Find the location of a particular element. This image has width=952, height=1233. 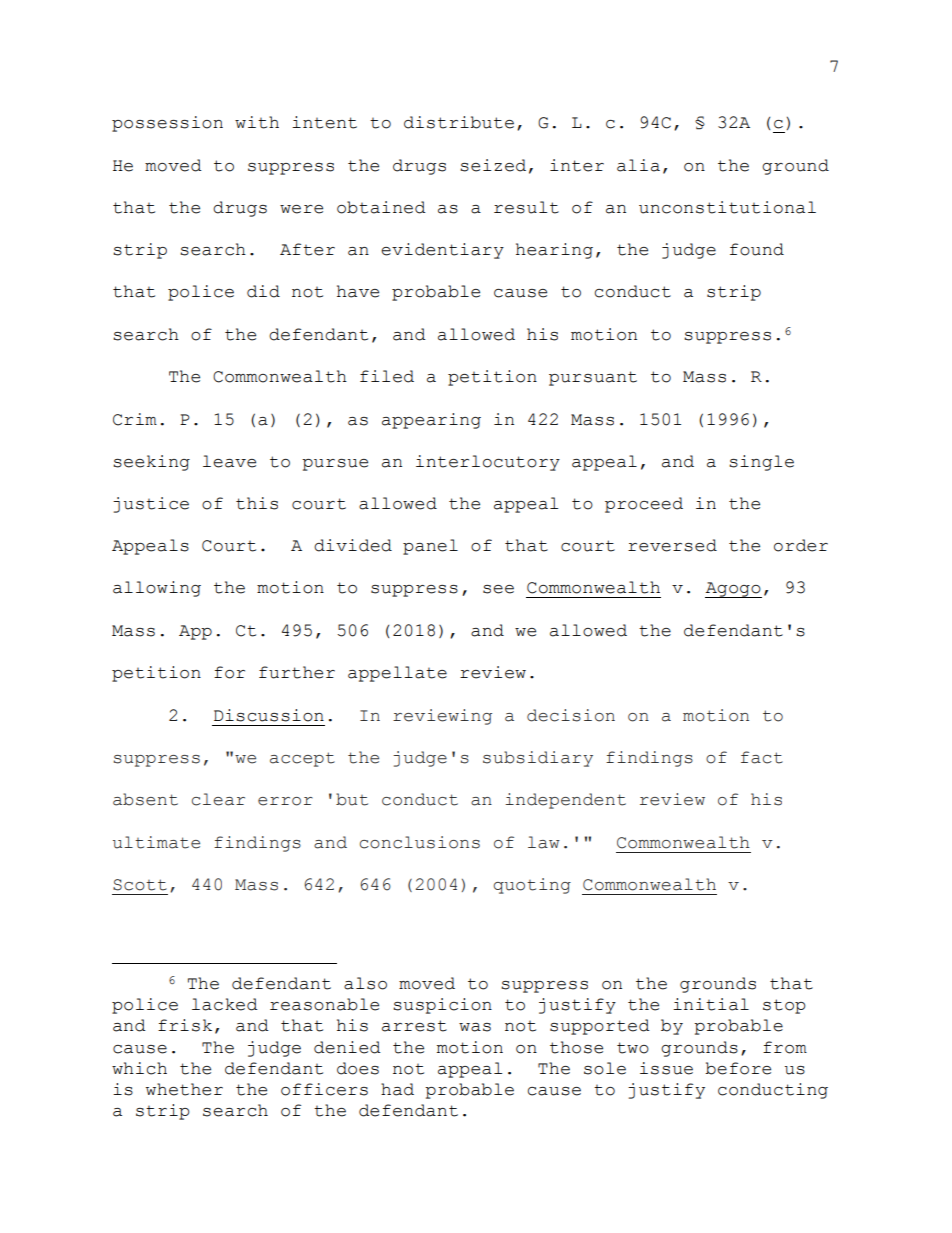

fact is located at coordinates (762, 757).
